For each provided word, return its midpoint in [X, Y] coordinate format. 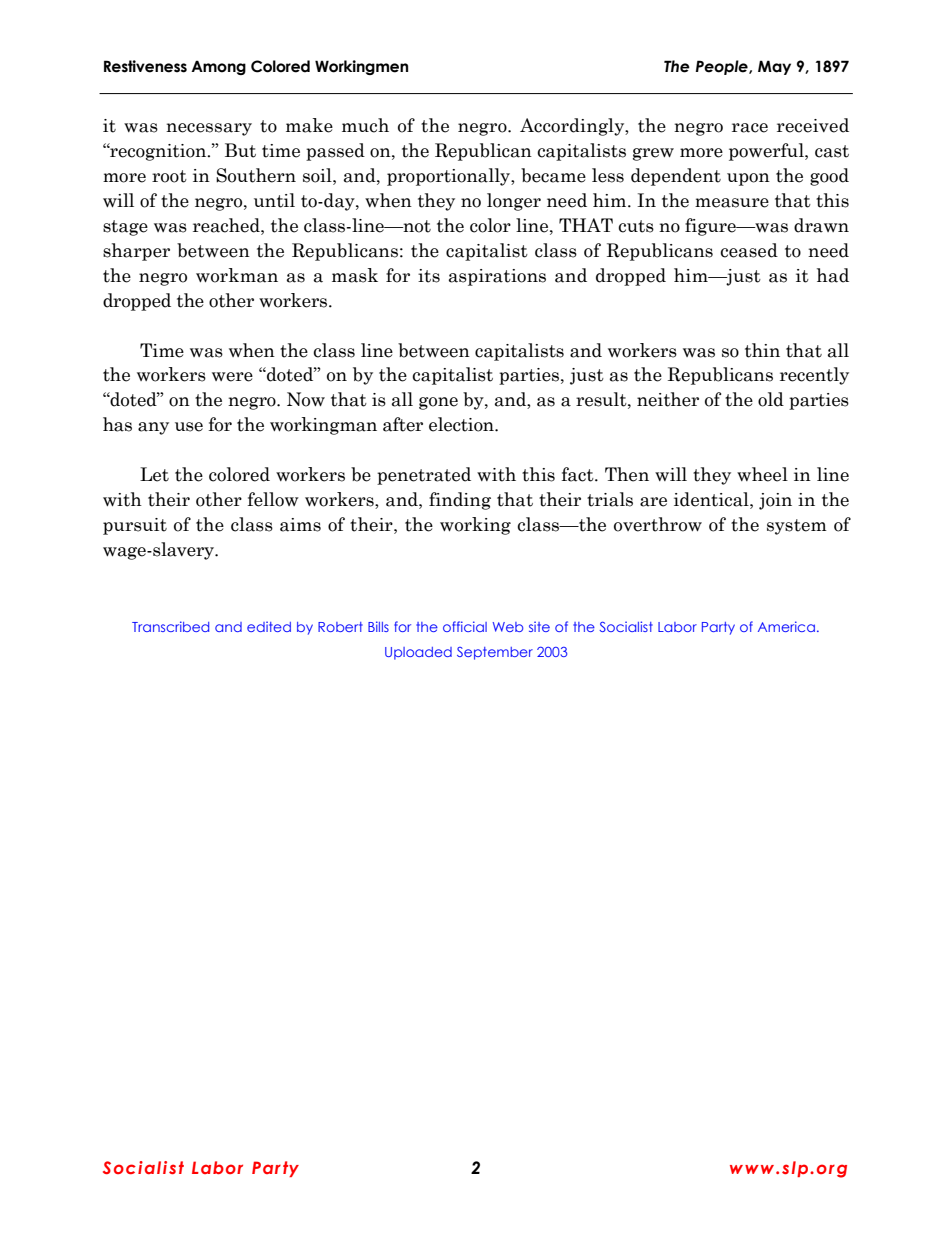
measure [732, 203]
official [465, 626]
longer [514, 202]
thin [762, 350]
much [365, 125]
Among [218, 67]
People [723, 67]
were [232, 377]
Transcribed [170, 626]
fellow [273, 499]
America [786, 626]
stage [125, 228]
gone [438, 403]
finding [460, 501]
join [775, 501]
